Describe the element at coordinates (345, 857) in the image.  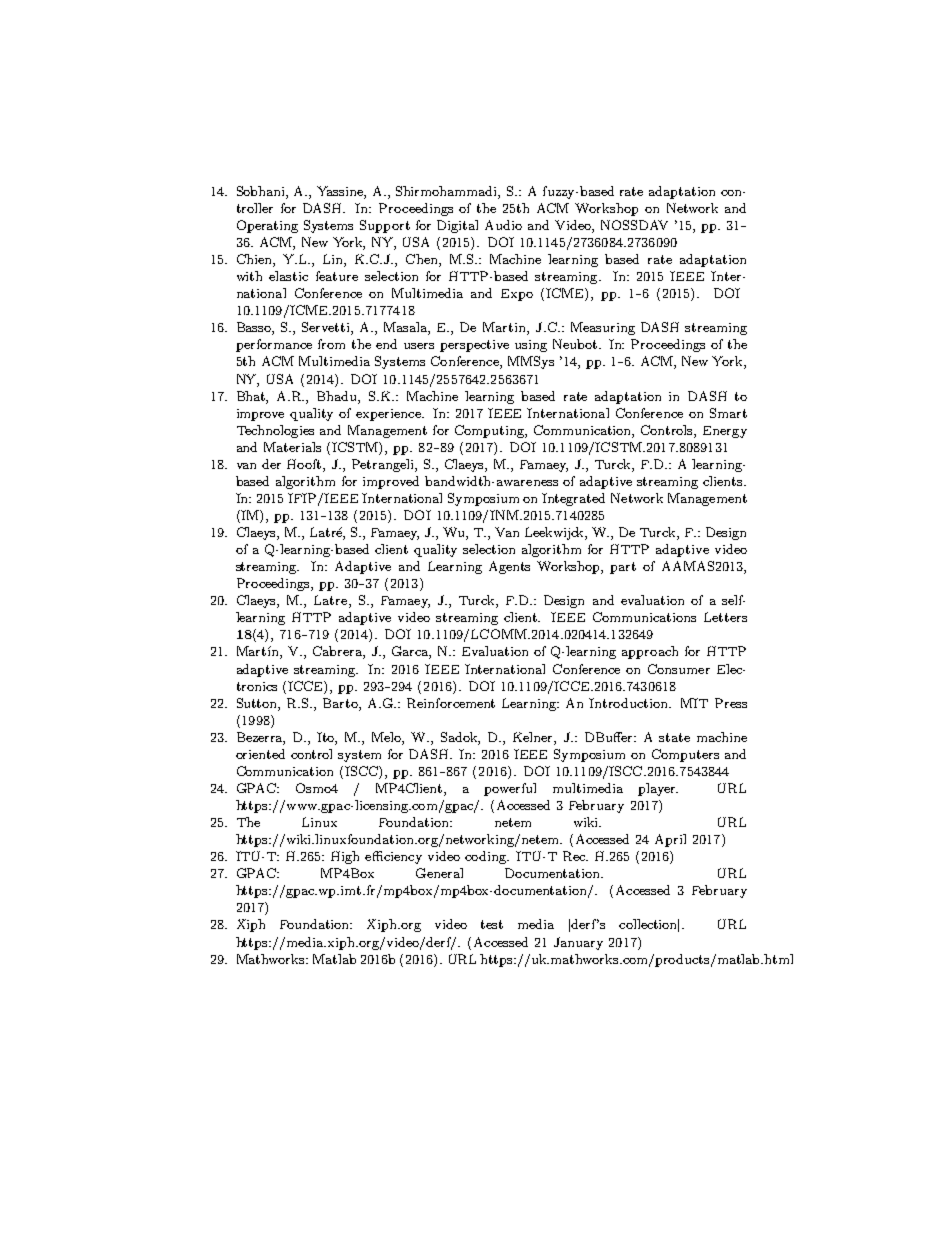
I see `High` at that location.
